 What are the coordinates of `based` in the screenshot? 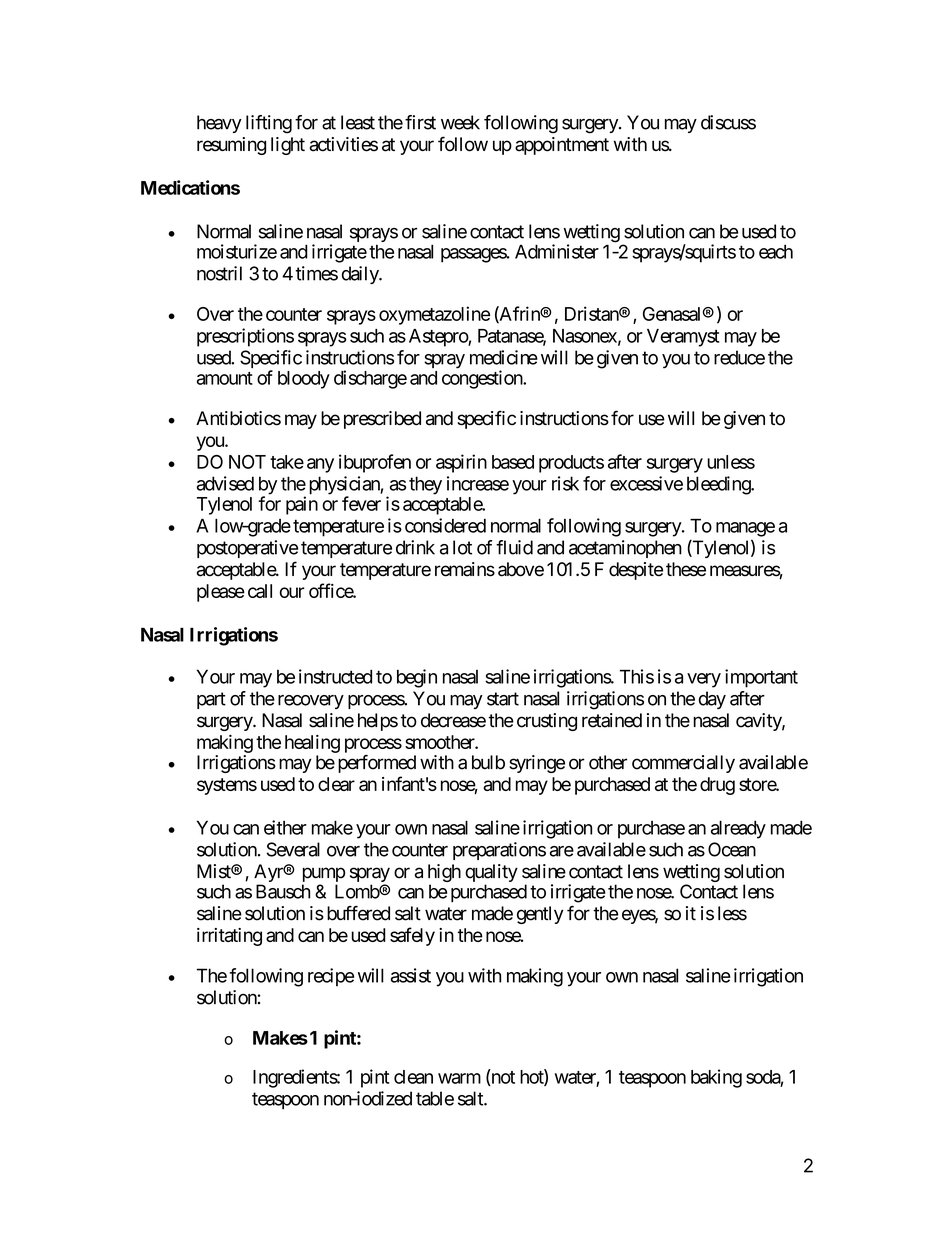 It's located at (513, 462).
